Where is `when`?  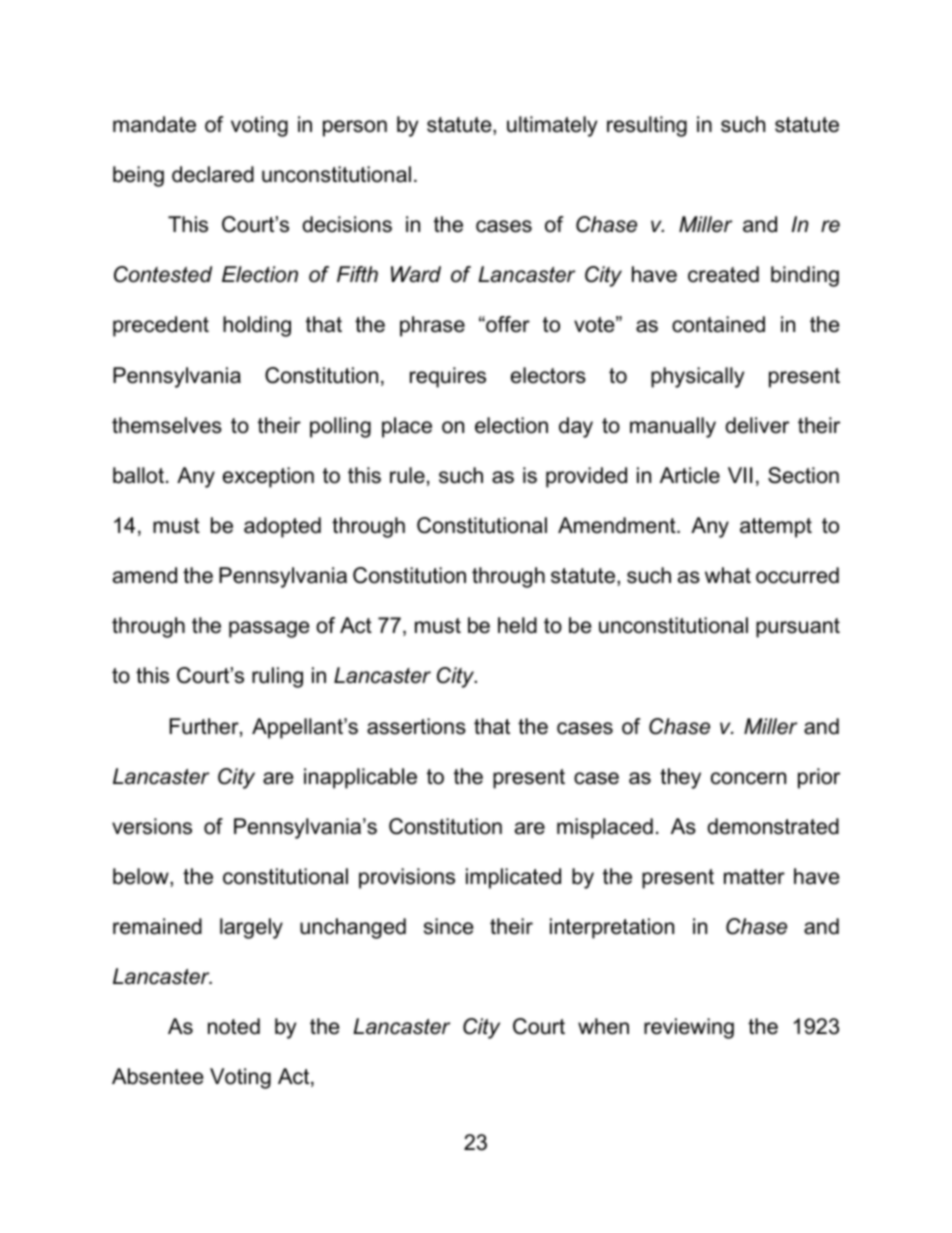
when is located at coordinates (603, 1026).
